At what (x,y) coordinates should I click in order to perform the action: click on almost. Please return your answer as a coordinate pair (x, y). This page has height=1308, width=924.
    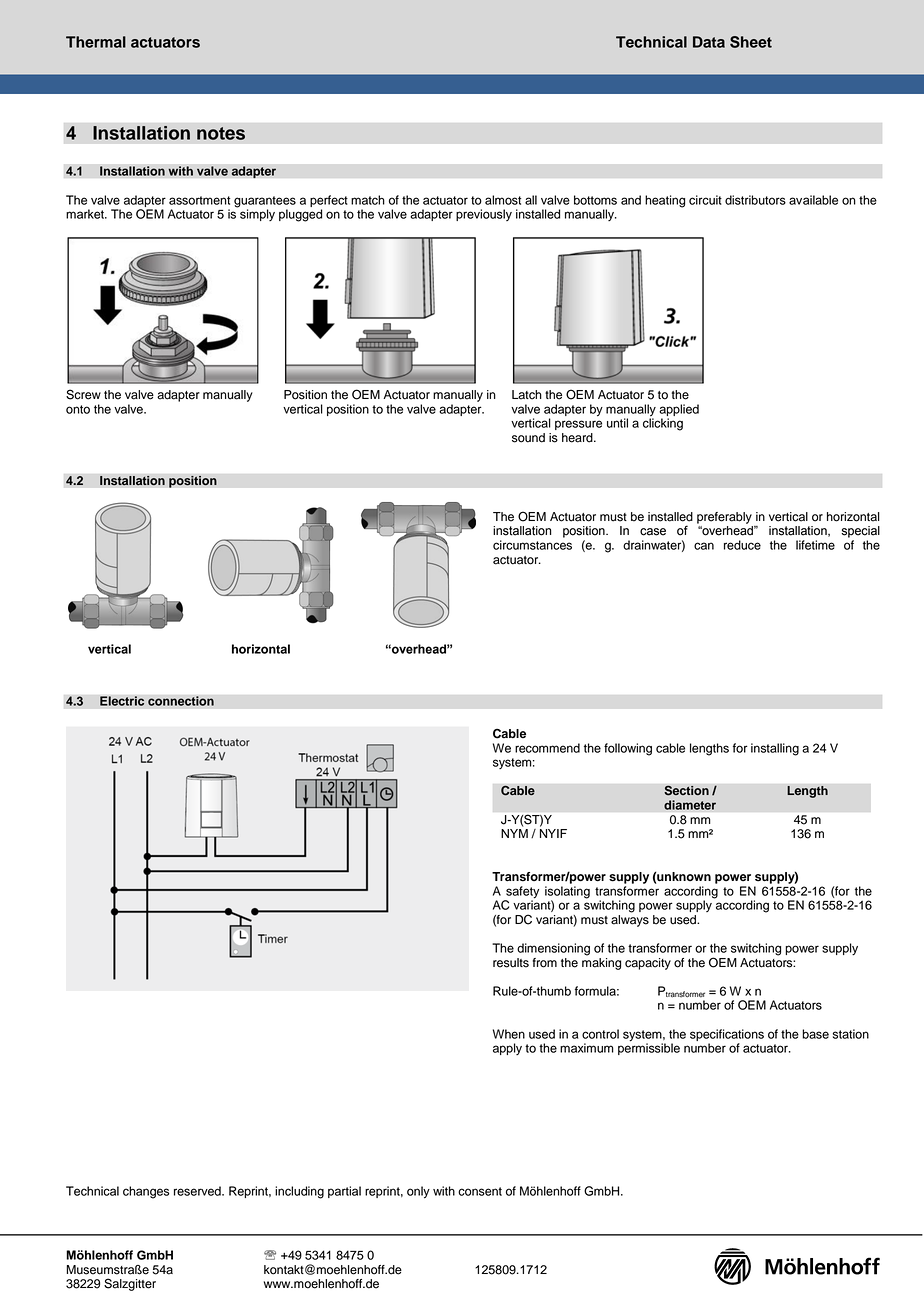
    Looking at the image, I should click on (503, 200).
